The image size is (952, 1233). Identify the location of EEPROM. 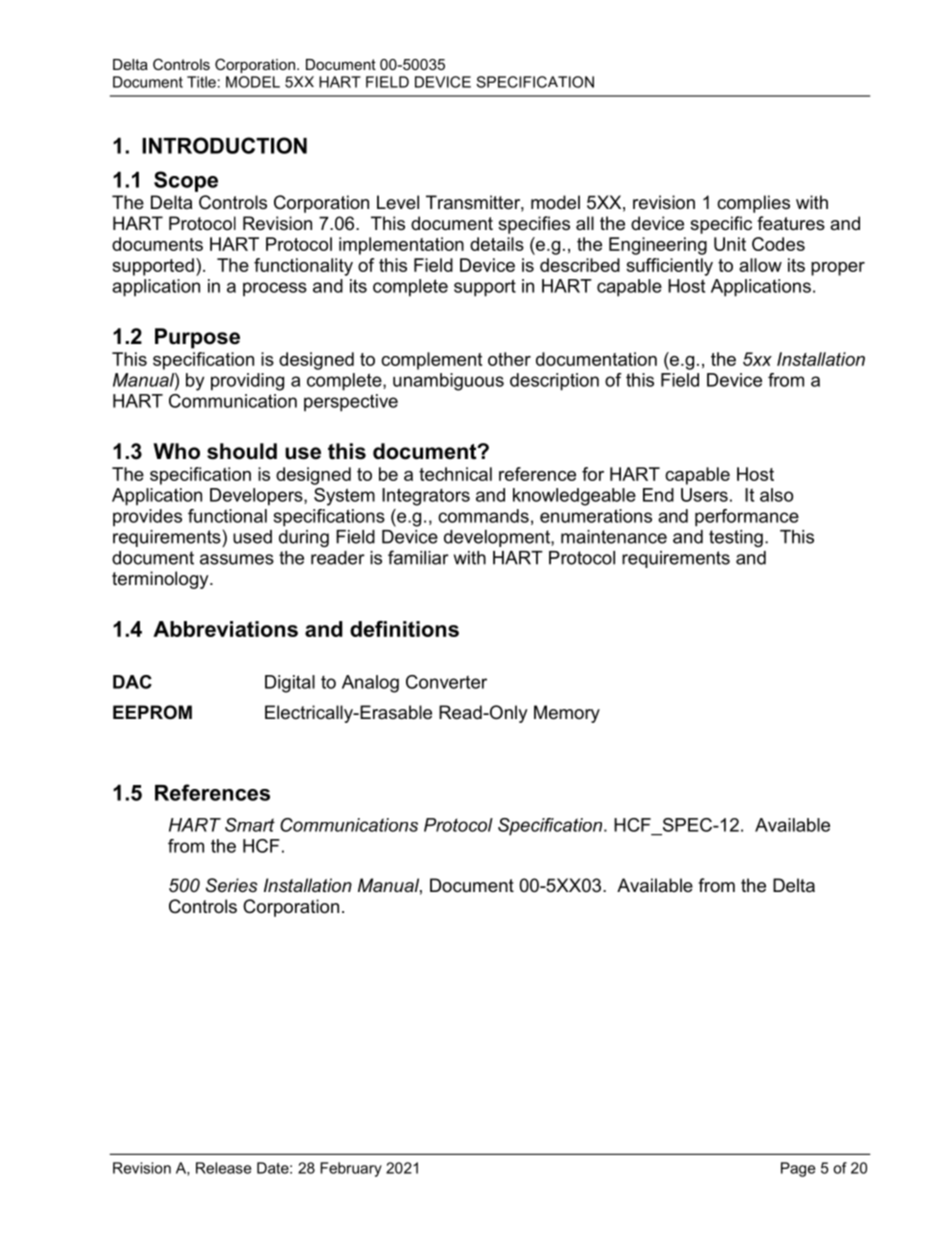
(152, 712).
